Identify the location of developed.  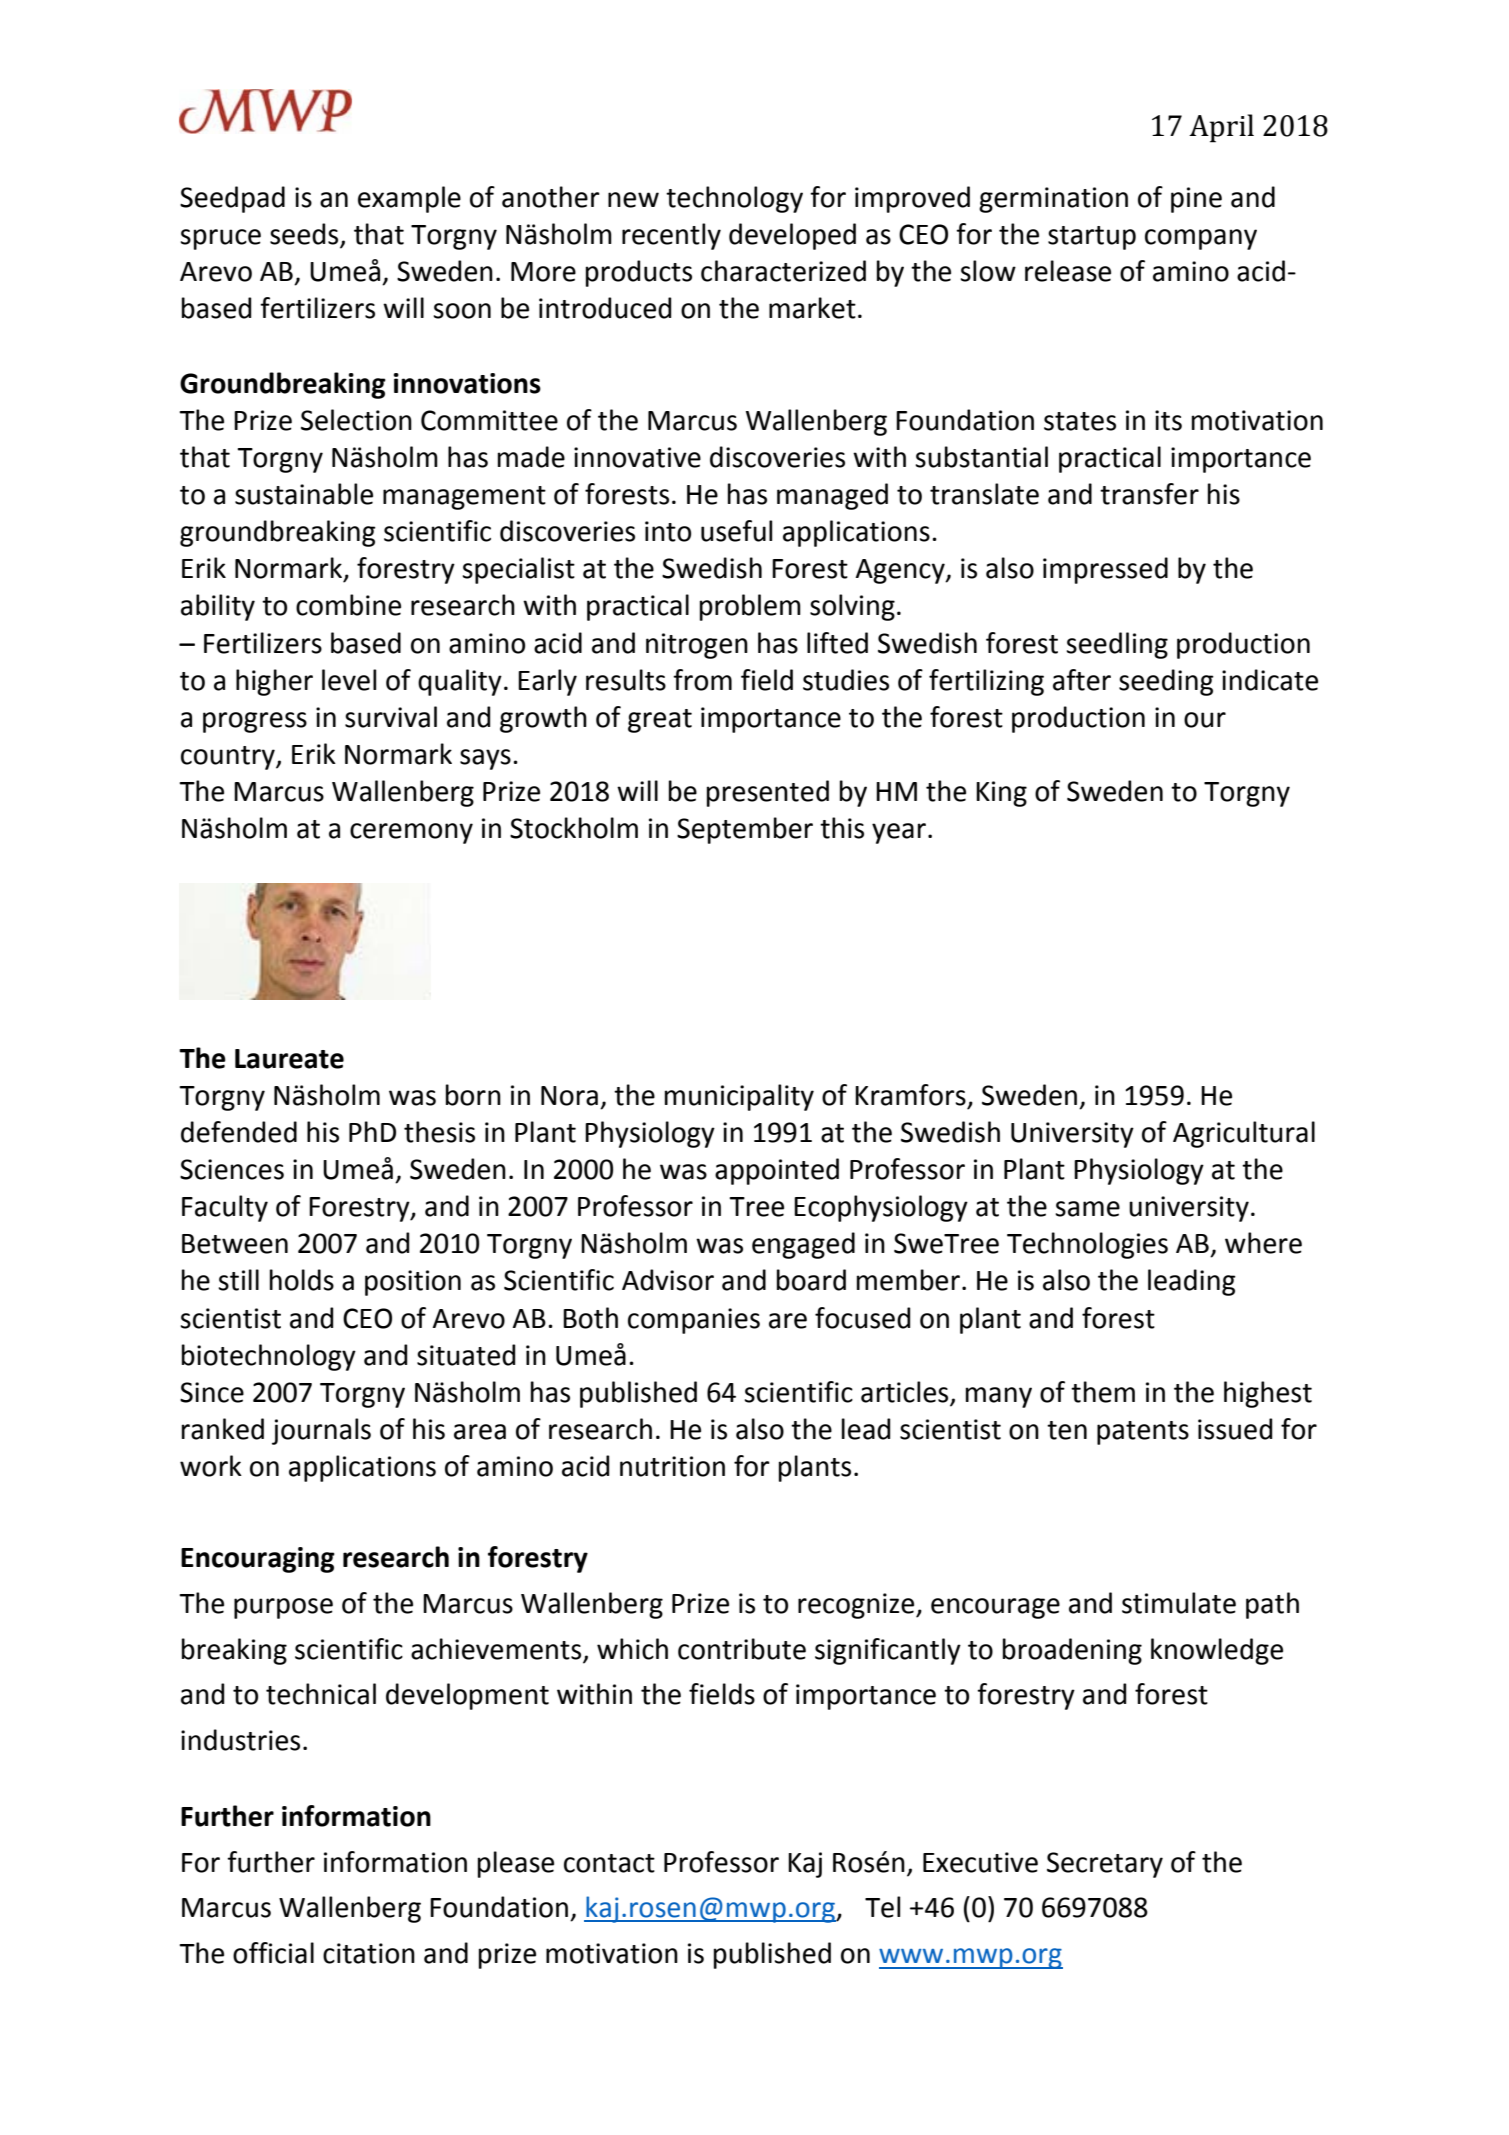
(792, 236).
